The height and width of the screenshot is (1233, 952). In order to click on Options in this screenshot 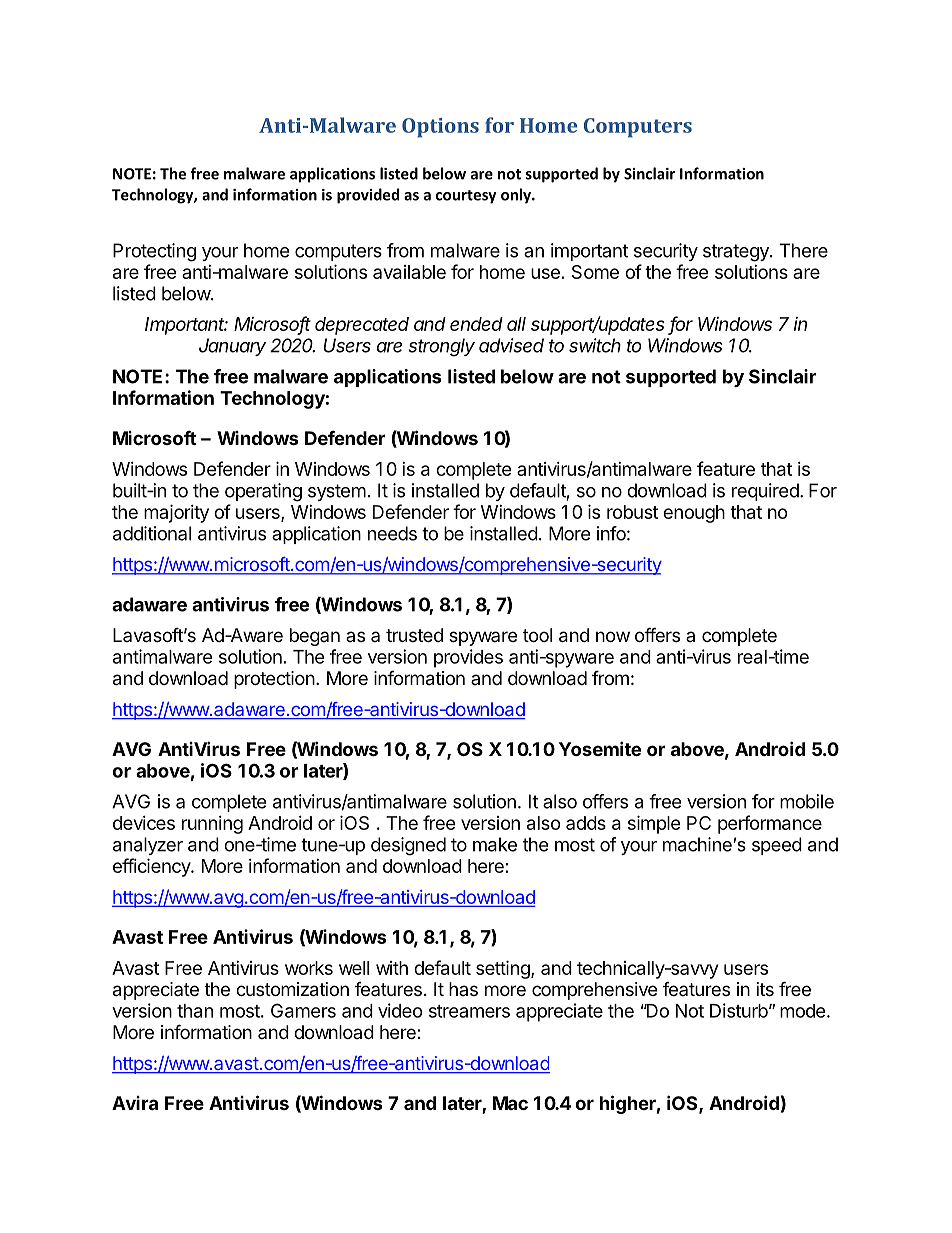, I will do `click(440, 128)`.
